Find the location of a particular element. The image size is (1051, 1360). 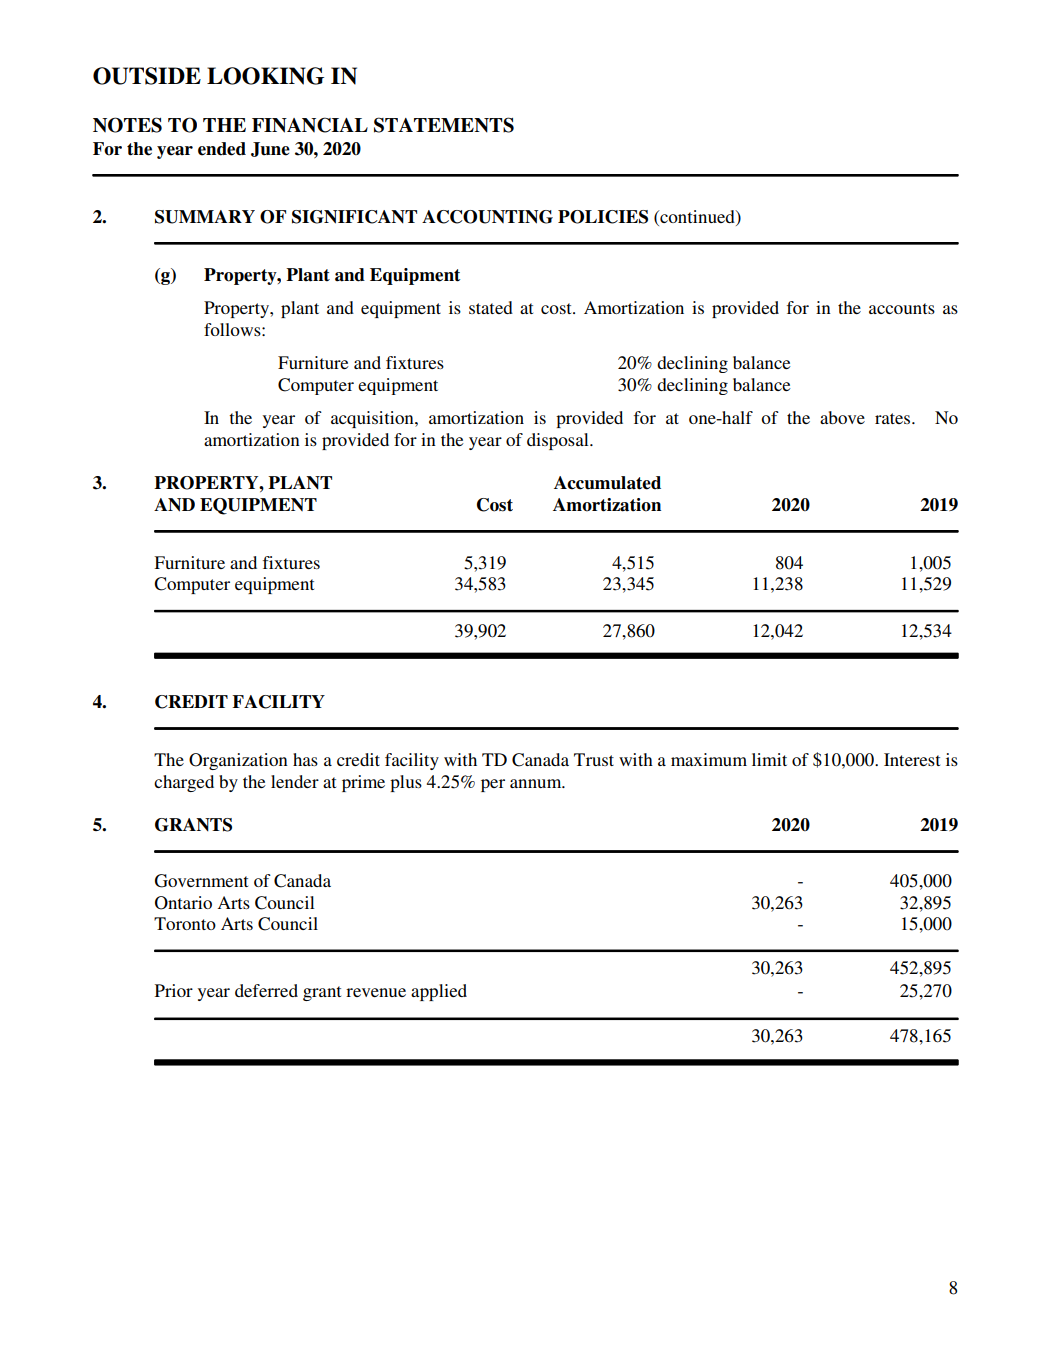

Accumulated is located at coordinates (607, 483).
